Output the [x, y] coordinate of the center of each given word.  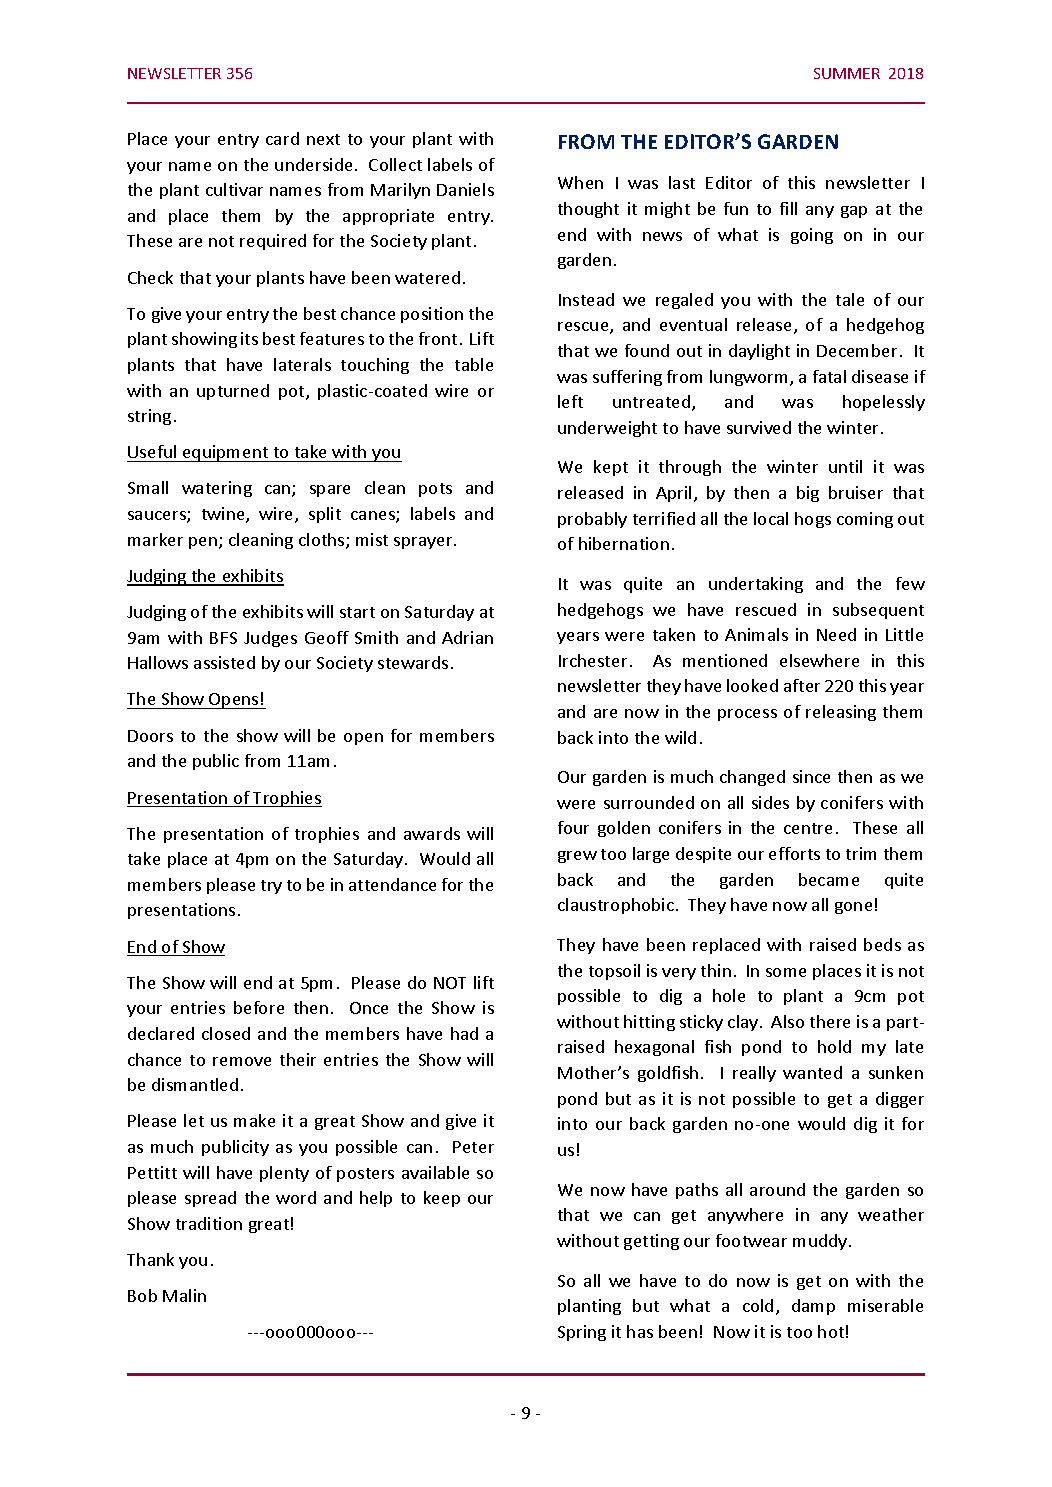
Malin [184, 1295]
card [282, 138]
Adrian [467, 637]
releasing [841, 713]
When [580, 182]
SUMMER [847, 73]
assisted [224, 662]
